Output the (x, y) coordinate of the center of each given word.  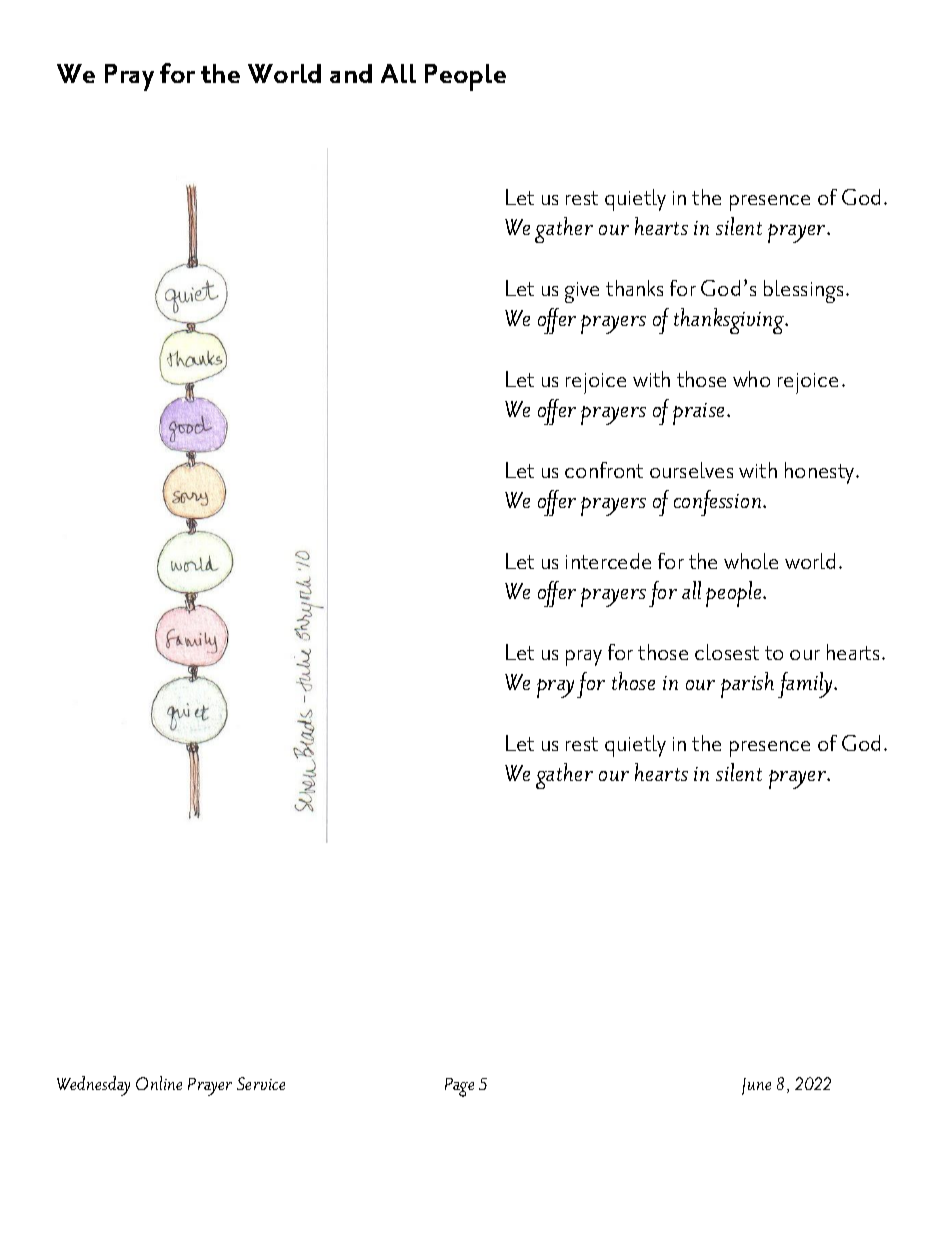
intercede (608, 561)
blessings (803, 291)
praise (700, 414)
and (351, 73)
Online (159, 1083)
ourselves (691, 470)
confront (604, 470)
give (582, 292)
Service (261, 1083)
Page (459, 1087)
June (756, 1086)
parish (747, 685)
